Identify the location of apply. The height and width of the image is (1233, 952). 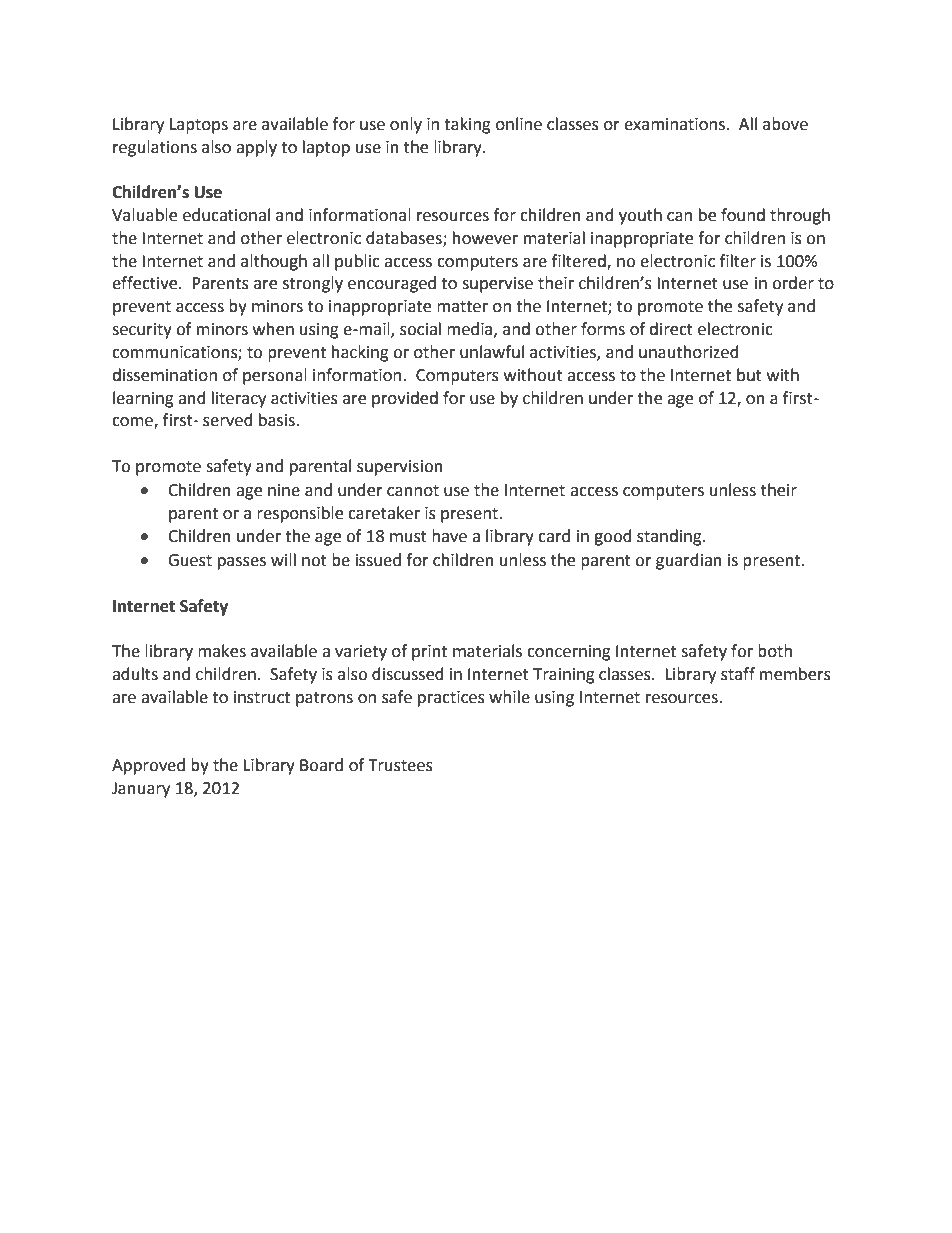
(256, 148).
